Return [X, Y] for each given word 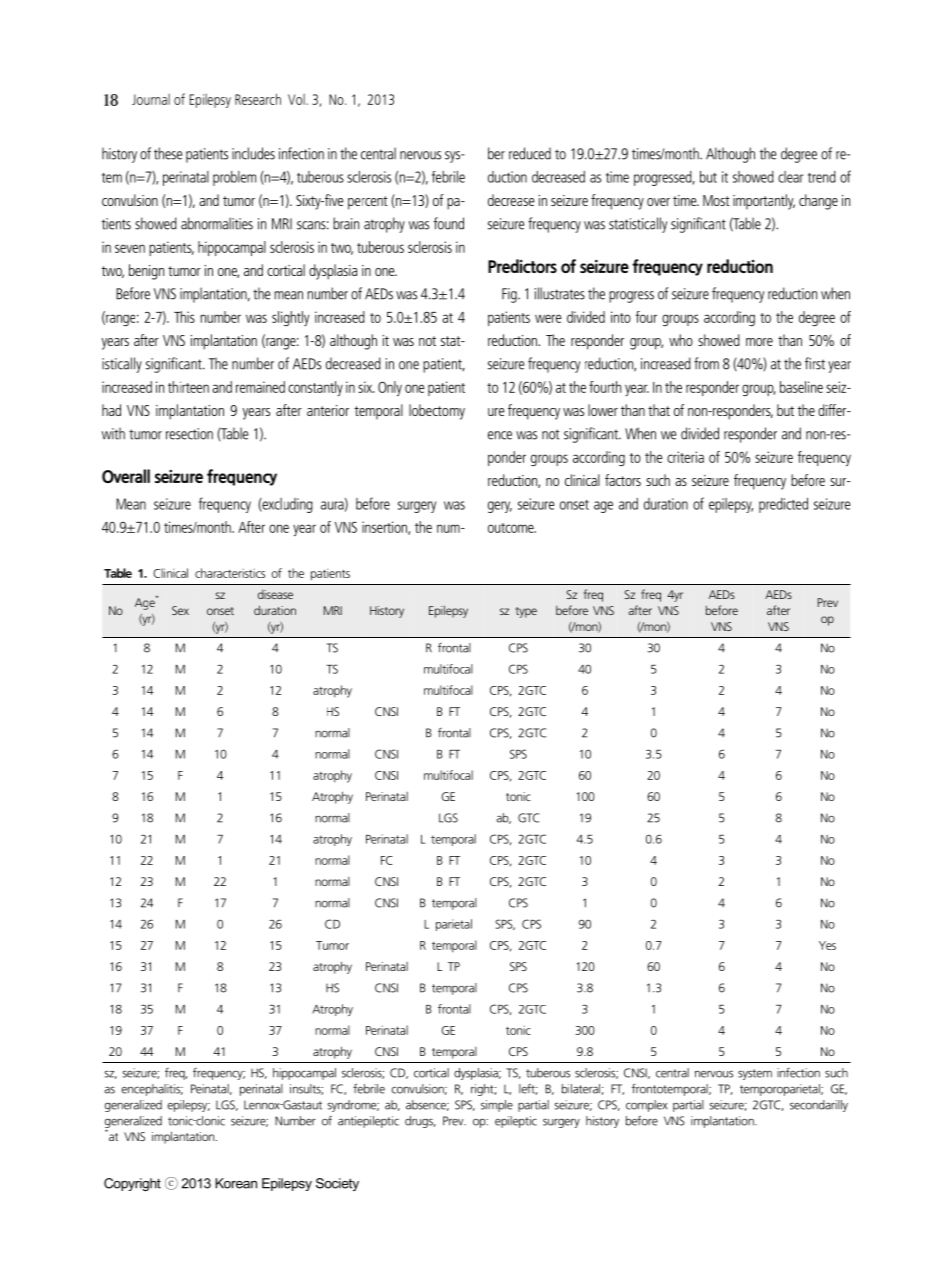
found [449, 223]
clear [790, 177]
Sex [180, 610]
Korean [236, 1183]
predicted [783, 505]
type [526, 612]
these [168, 153]
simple [497, 1106]
